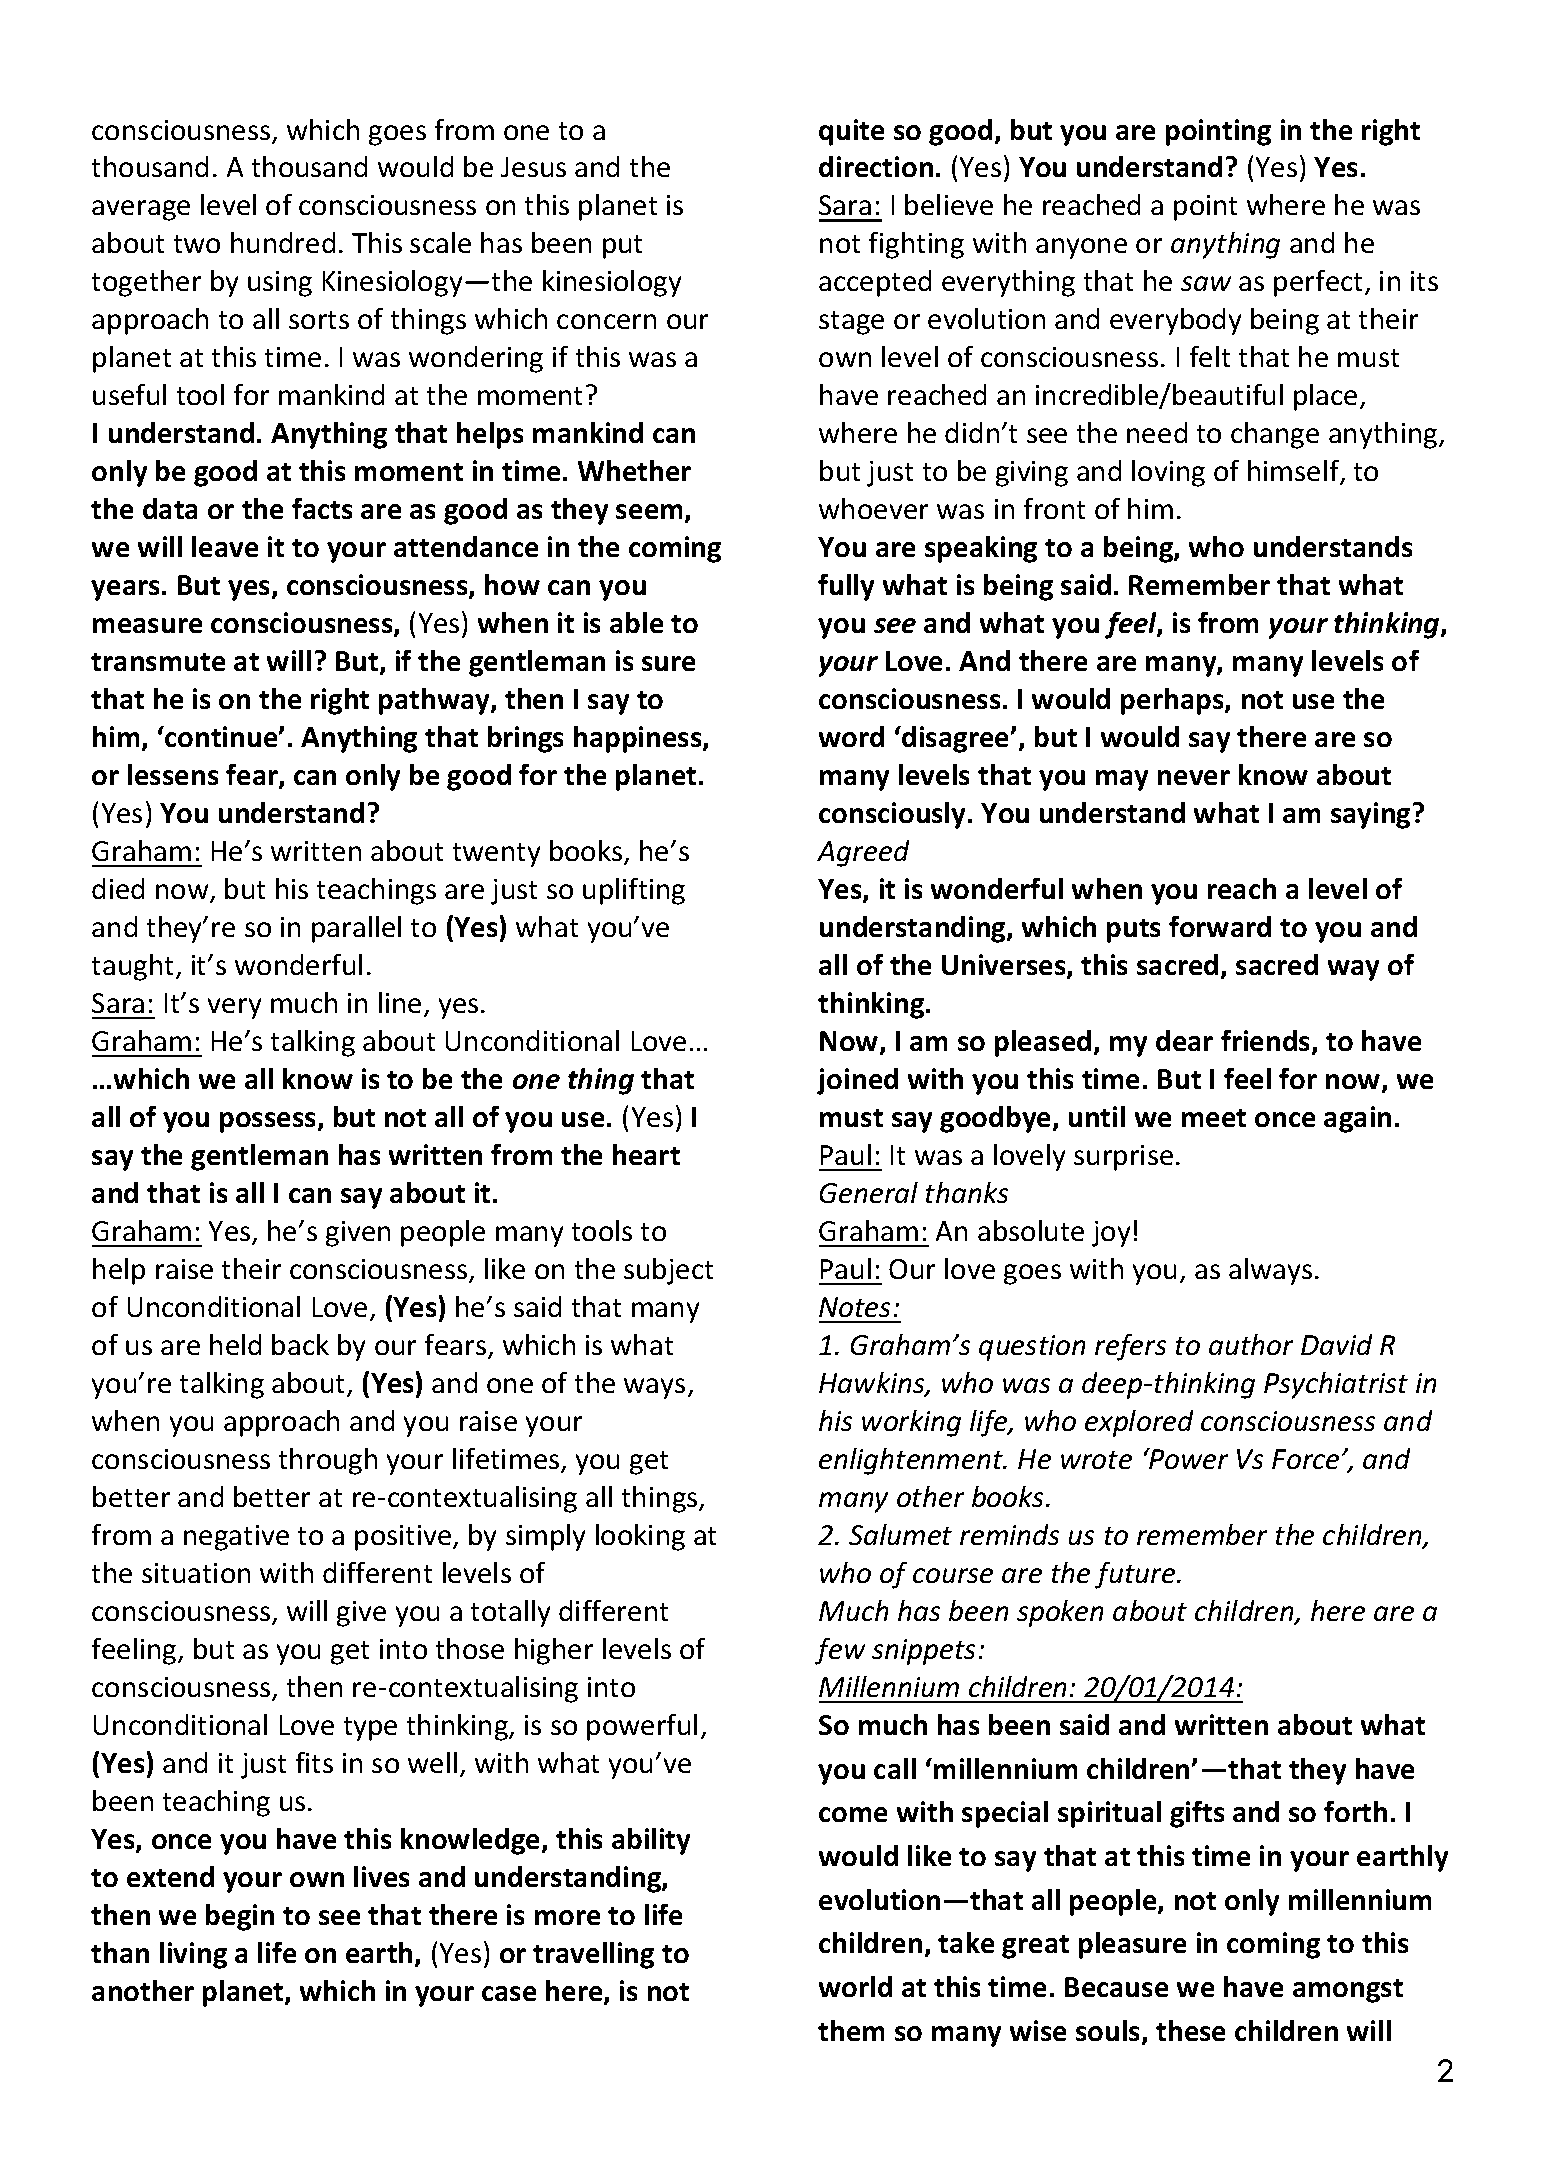  I want to click on loving, so click(1168, 473).
